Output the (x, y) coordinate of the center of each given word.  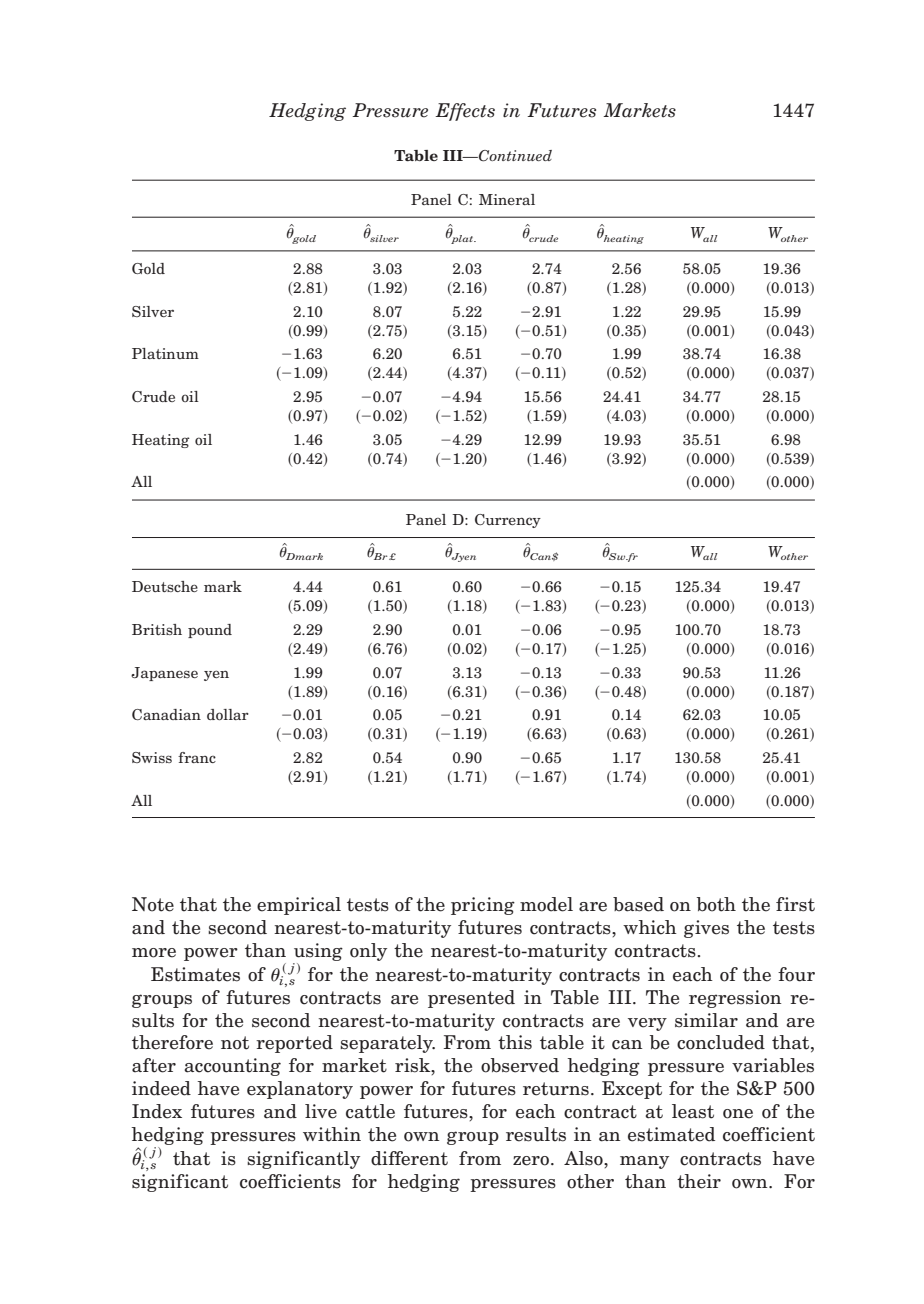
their (699, 1181)
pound (210, 631)
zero (531, 1161)
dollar (228, 714)
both (716, 904)
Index (157, 1111)
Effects (465, 112)
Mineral (507, 199)
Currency (508, 521)
